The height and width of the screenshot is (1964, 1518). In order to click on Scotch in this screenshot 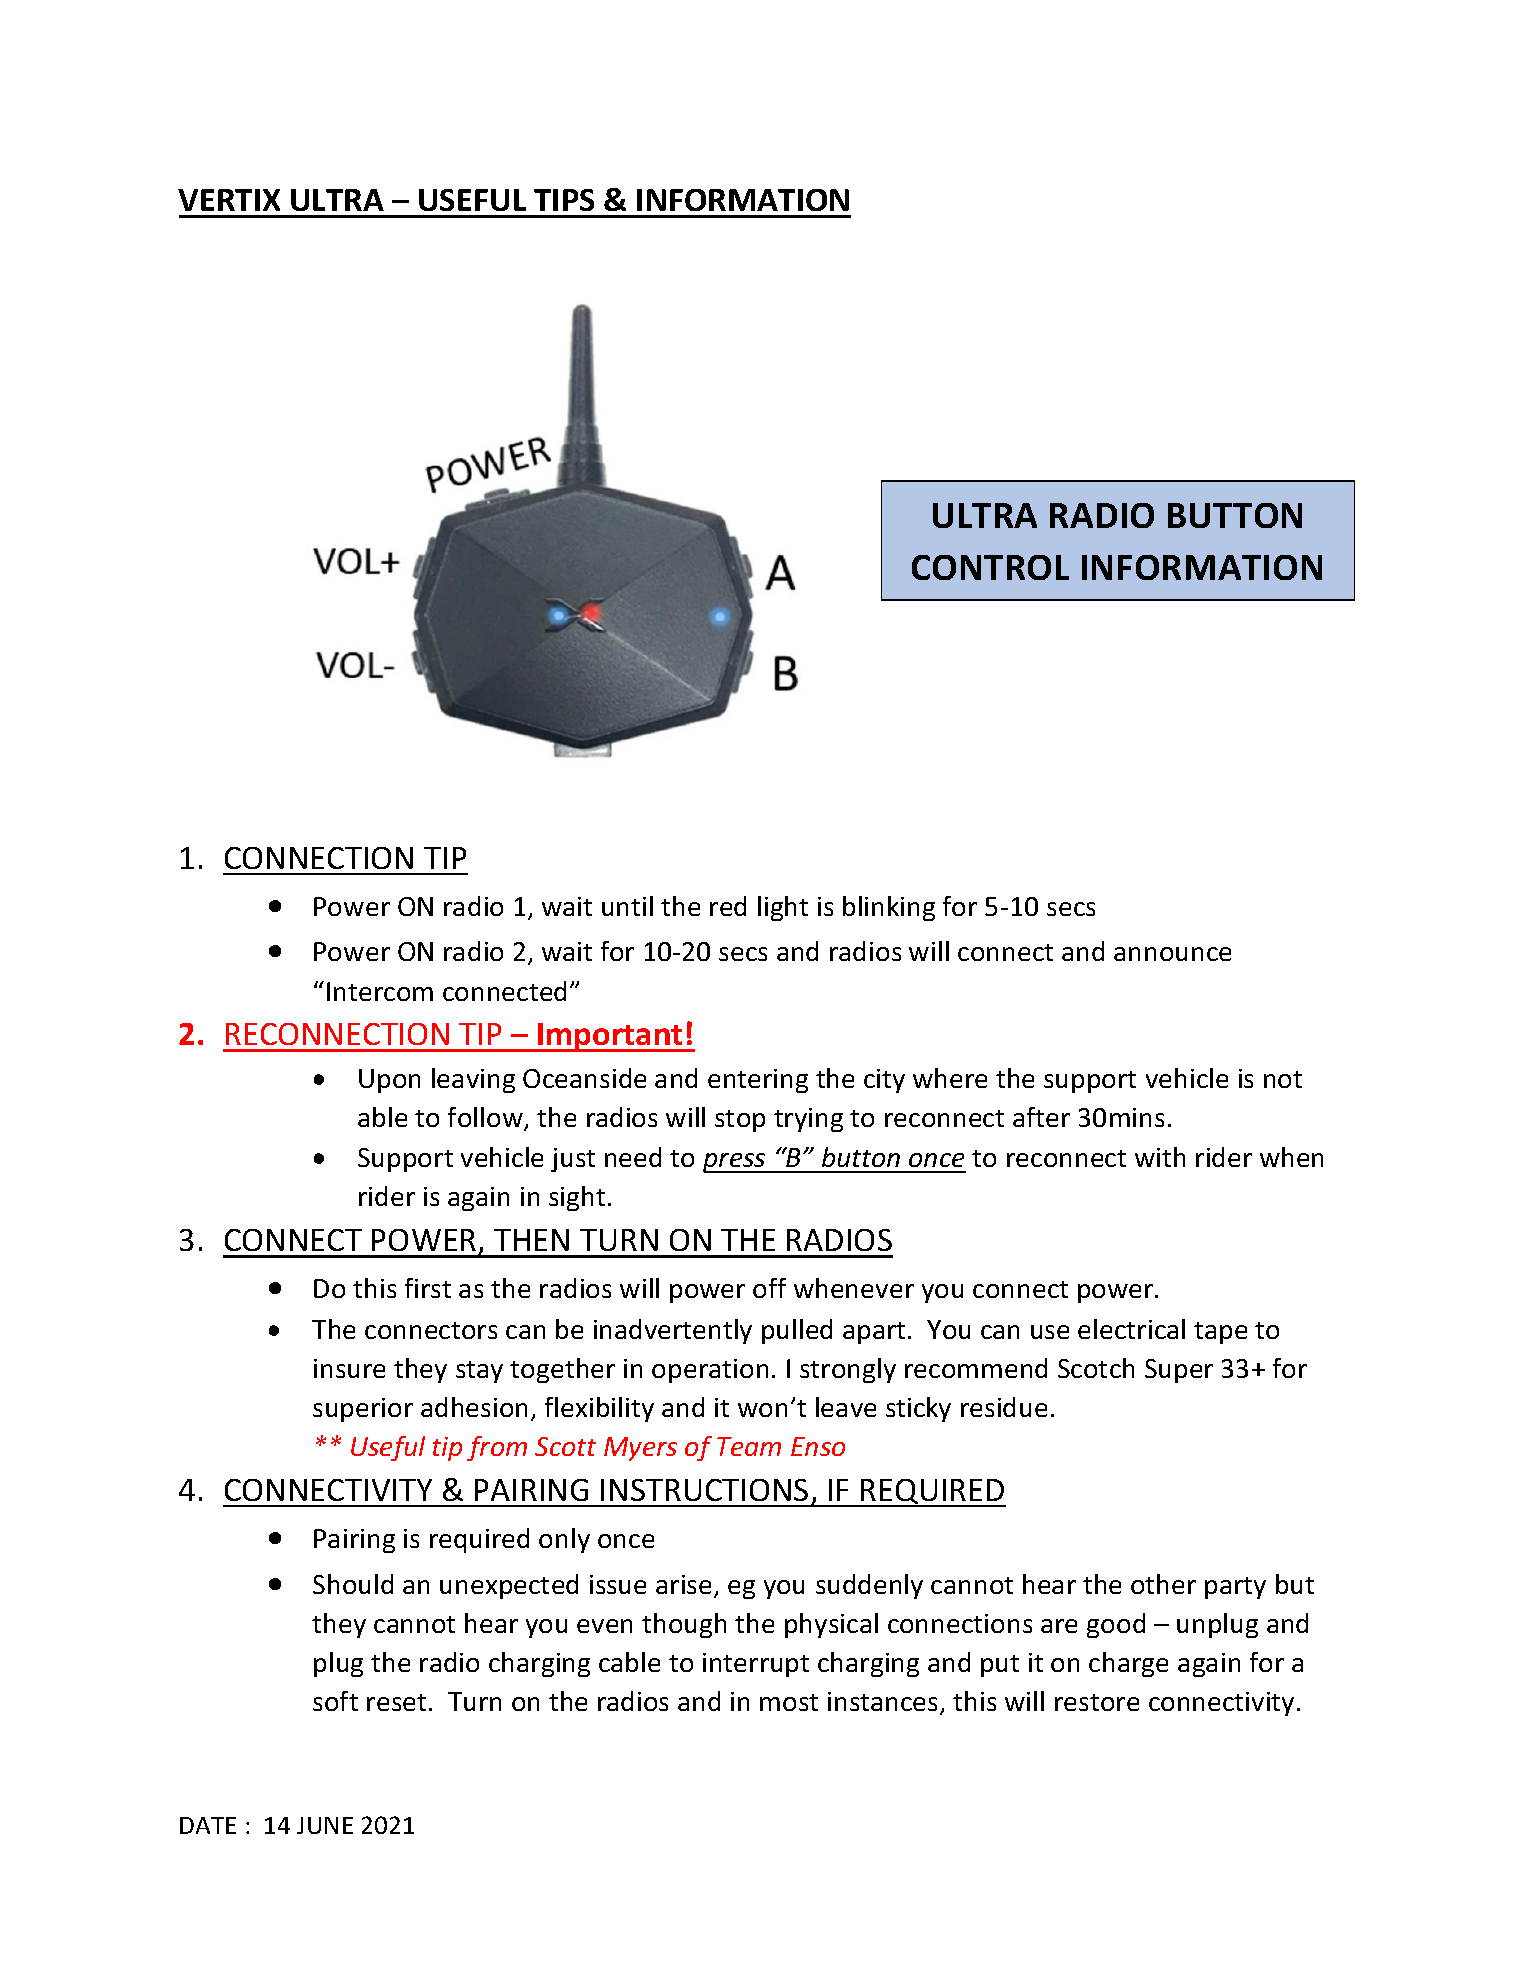, I will do `click(1096, 1368)`.
